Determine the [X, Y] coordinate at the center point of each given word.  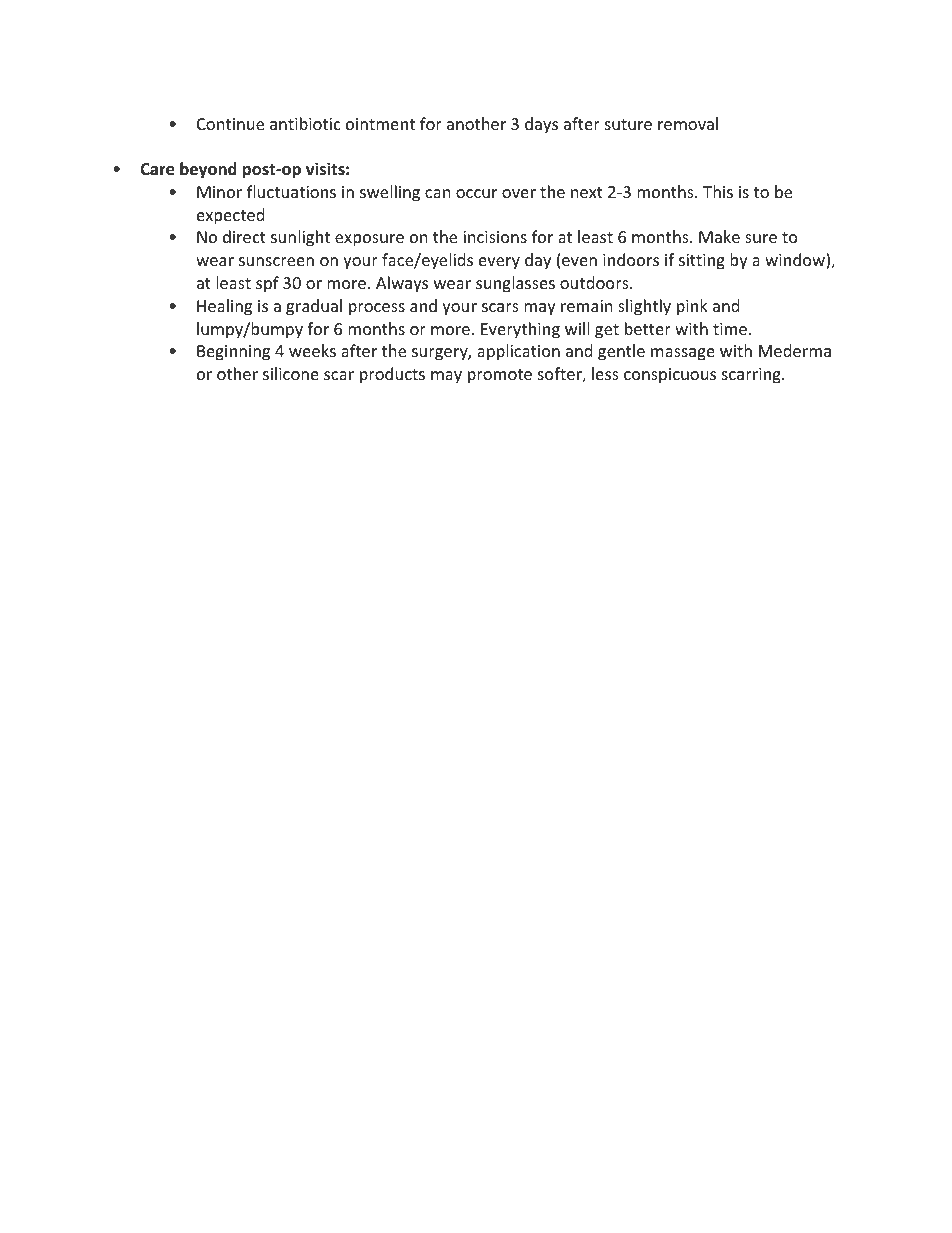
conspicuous [670, 376]
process [377, 309]
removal [688, 123]
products [392, 375]
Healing [224, 307]
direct [244, 236]
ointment [380, 124]
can [438, 193]
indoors [631, 259]
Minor [219, 192]
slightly [644, 307]
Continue [230, 124]
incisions [495, 237]
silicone [291, 373]
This [718, 191]
